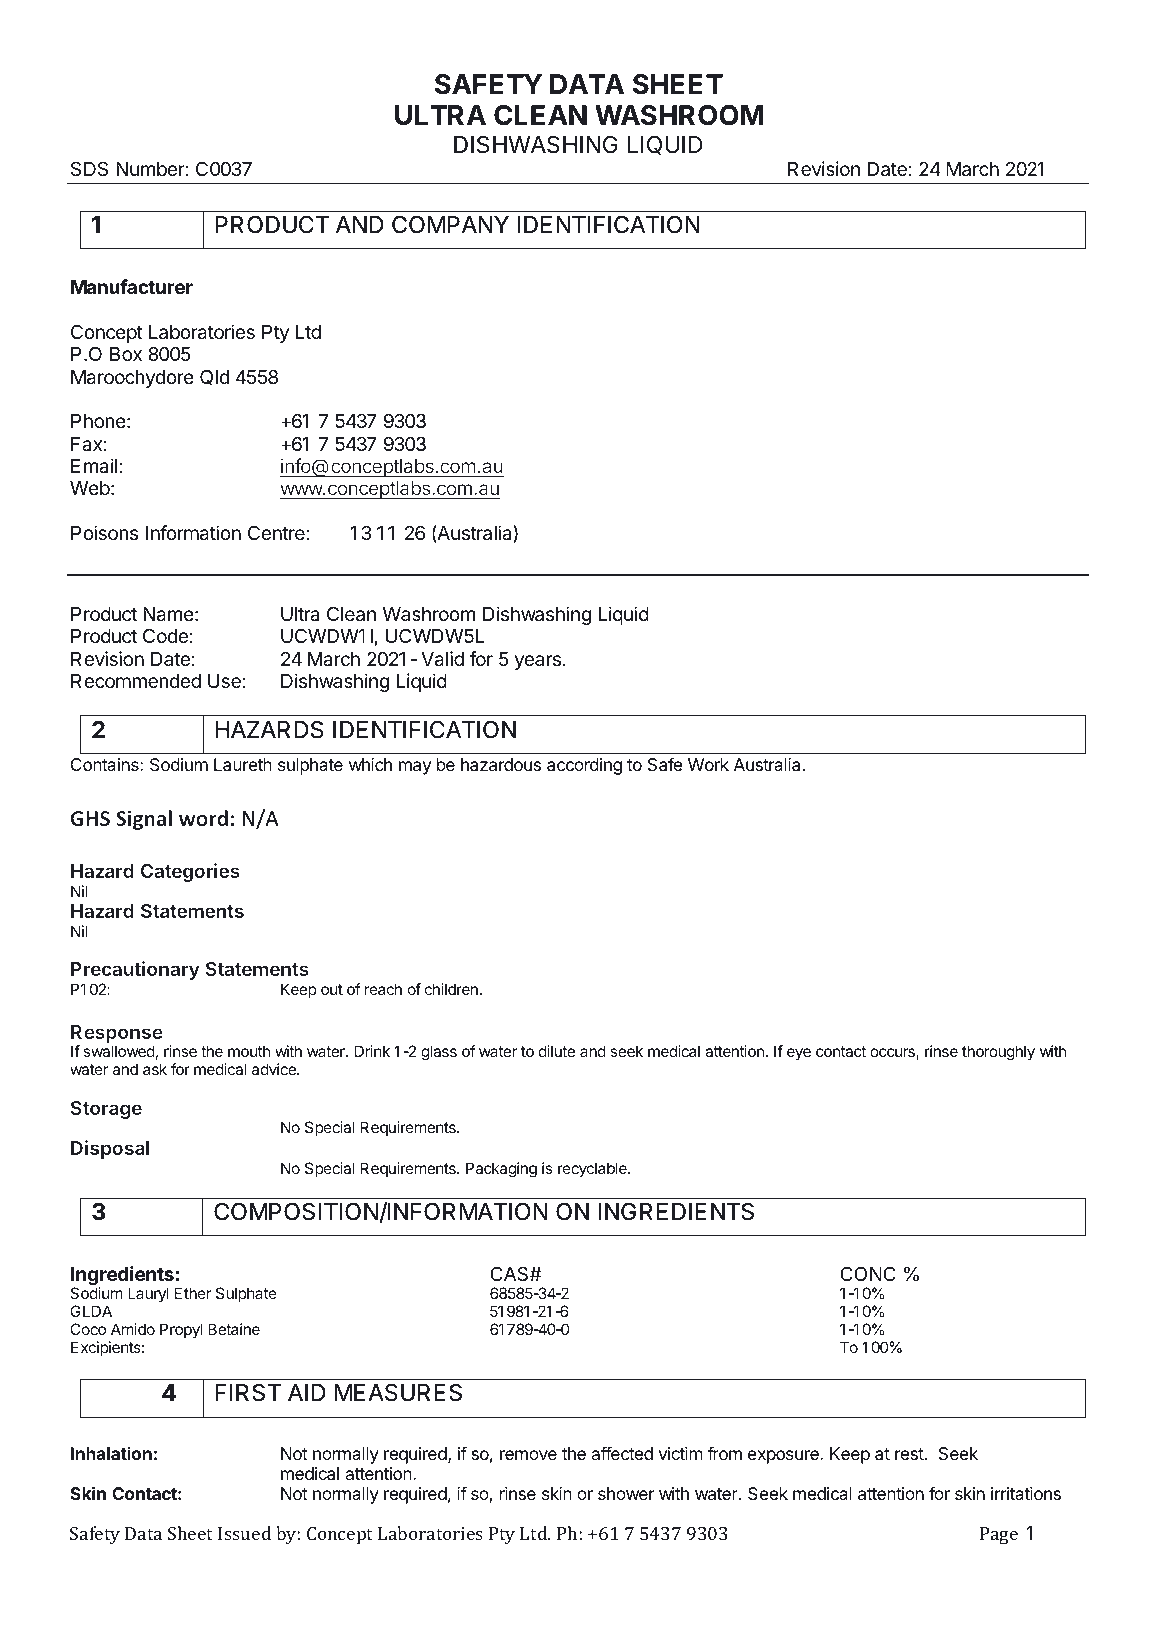 This screenshot has width=1156, height=1636. What do you see at coordinates (708, 764) in the screenshot?
I see `Work` at bounding box center [708, 764].
